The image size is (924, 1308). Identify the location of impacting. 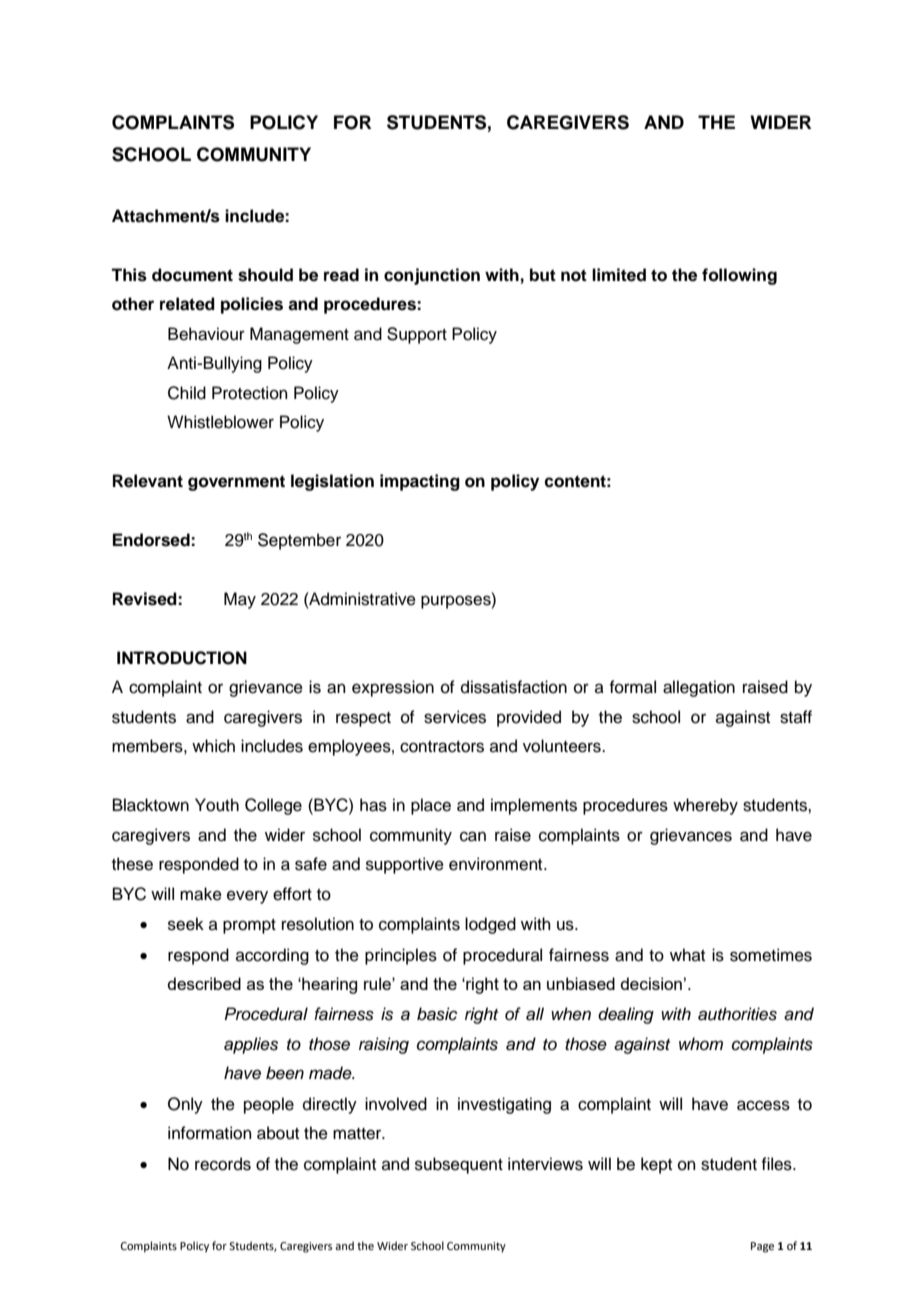
(420, 482).
